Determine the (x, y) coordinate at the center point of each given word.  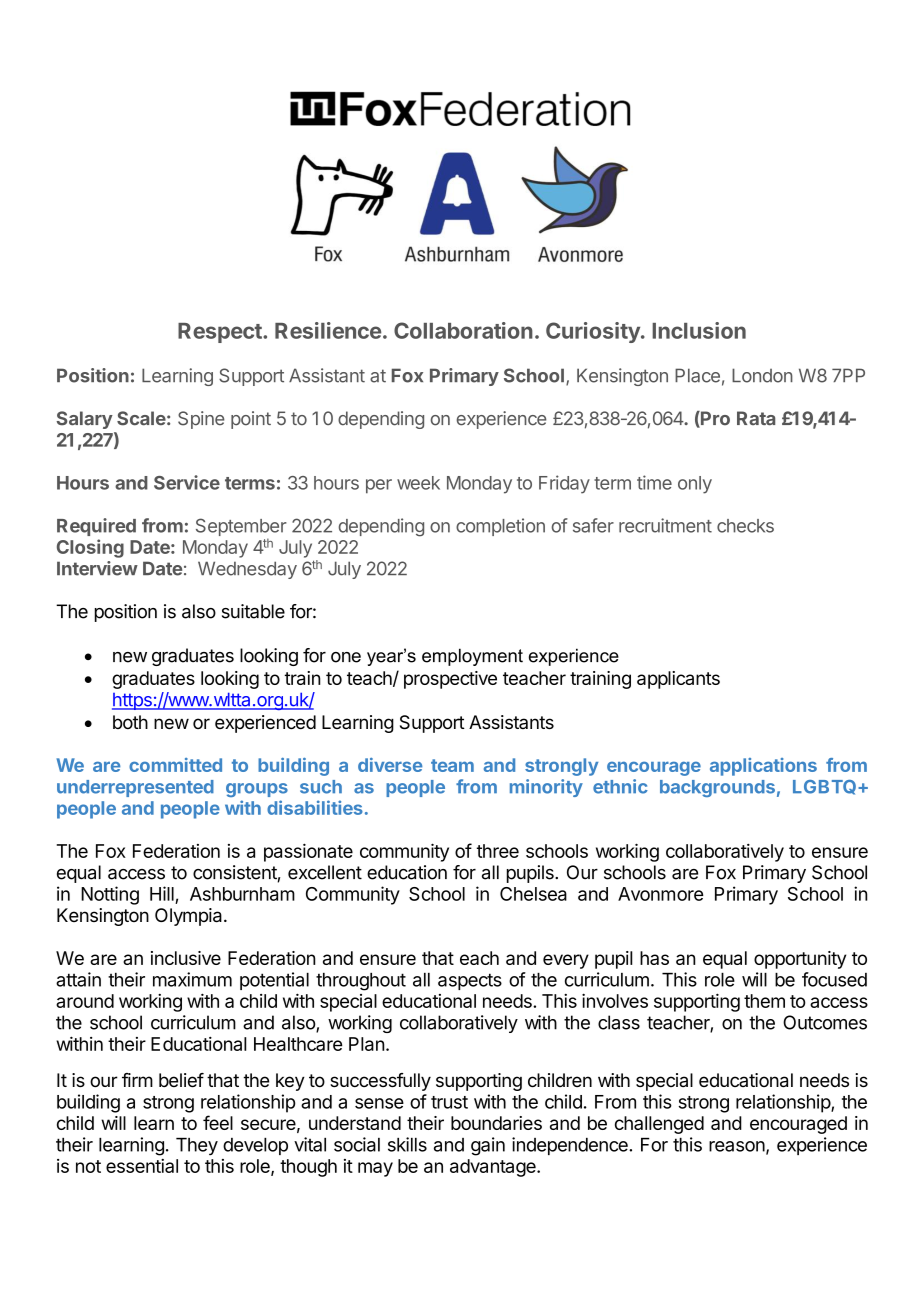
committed (175, 765)
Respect (221, 333)
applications (763, 767)
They (197, 1146)
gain (488, 1146)
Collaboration (463, 330)
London (762, 375)
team (452, 765)
